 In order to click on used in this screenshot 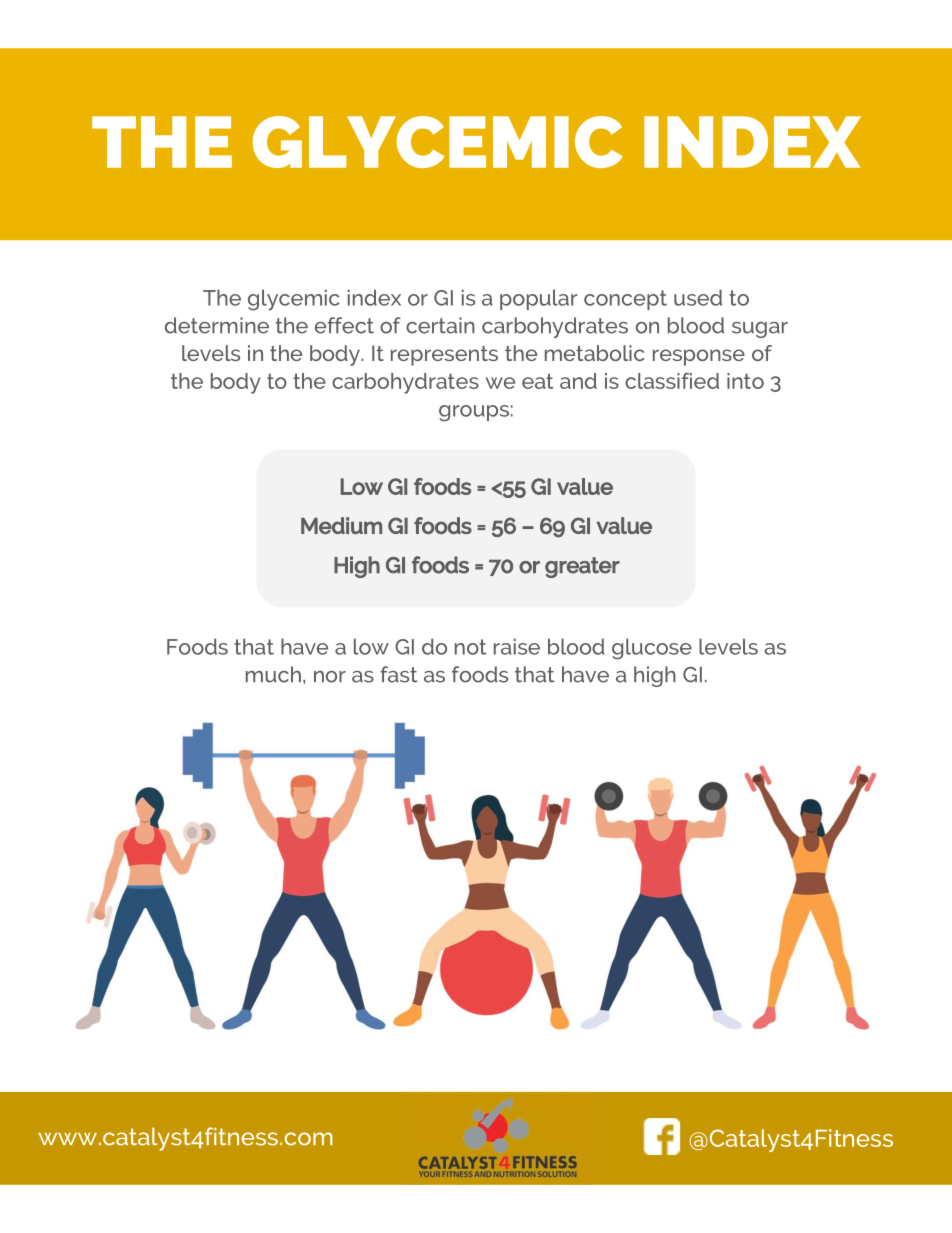, I will do `click(698, 297)`.
